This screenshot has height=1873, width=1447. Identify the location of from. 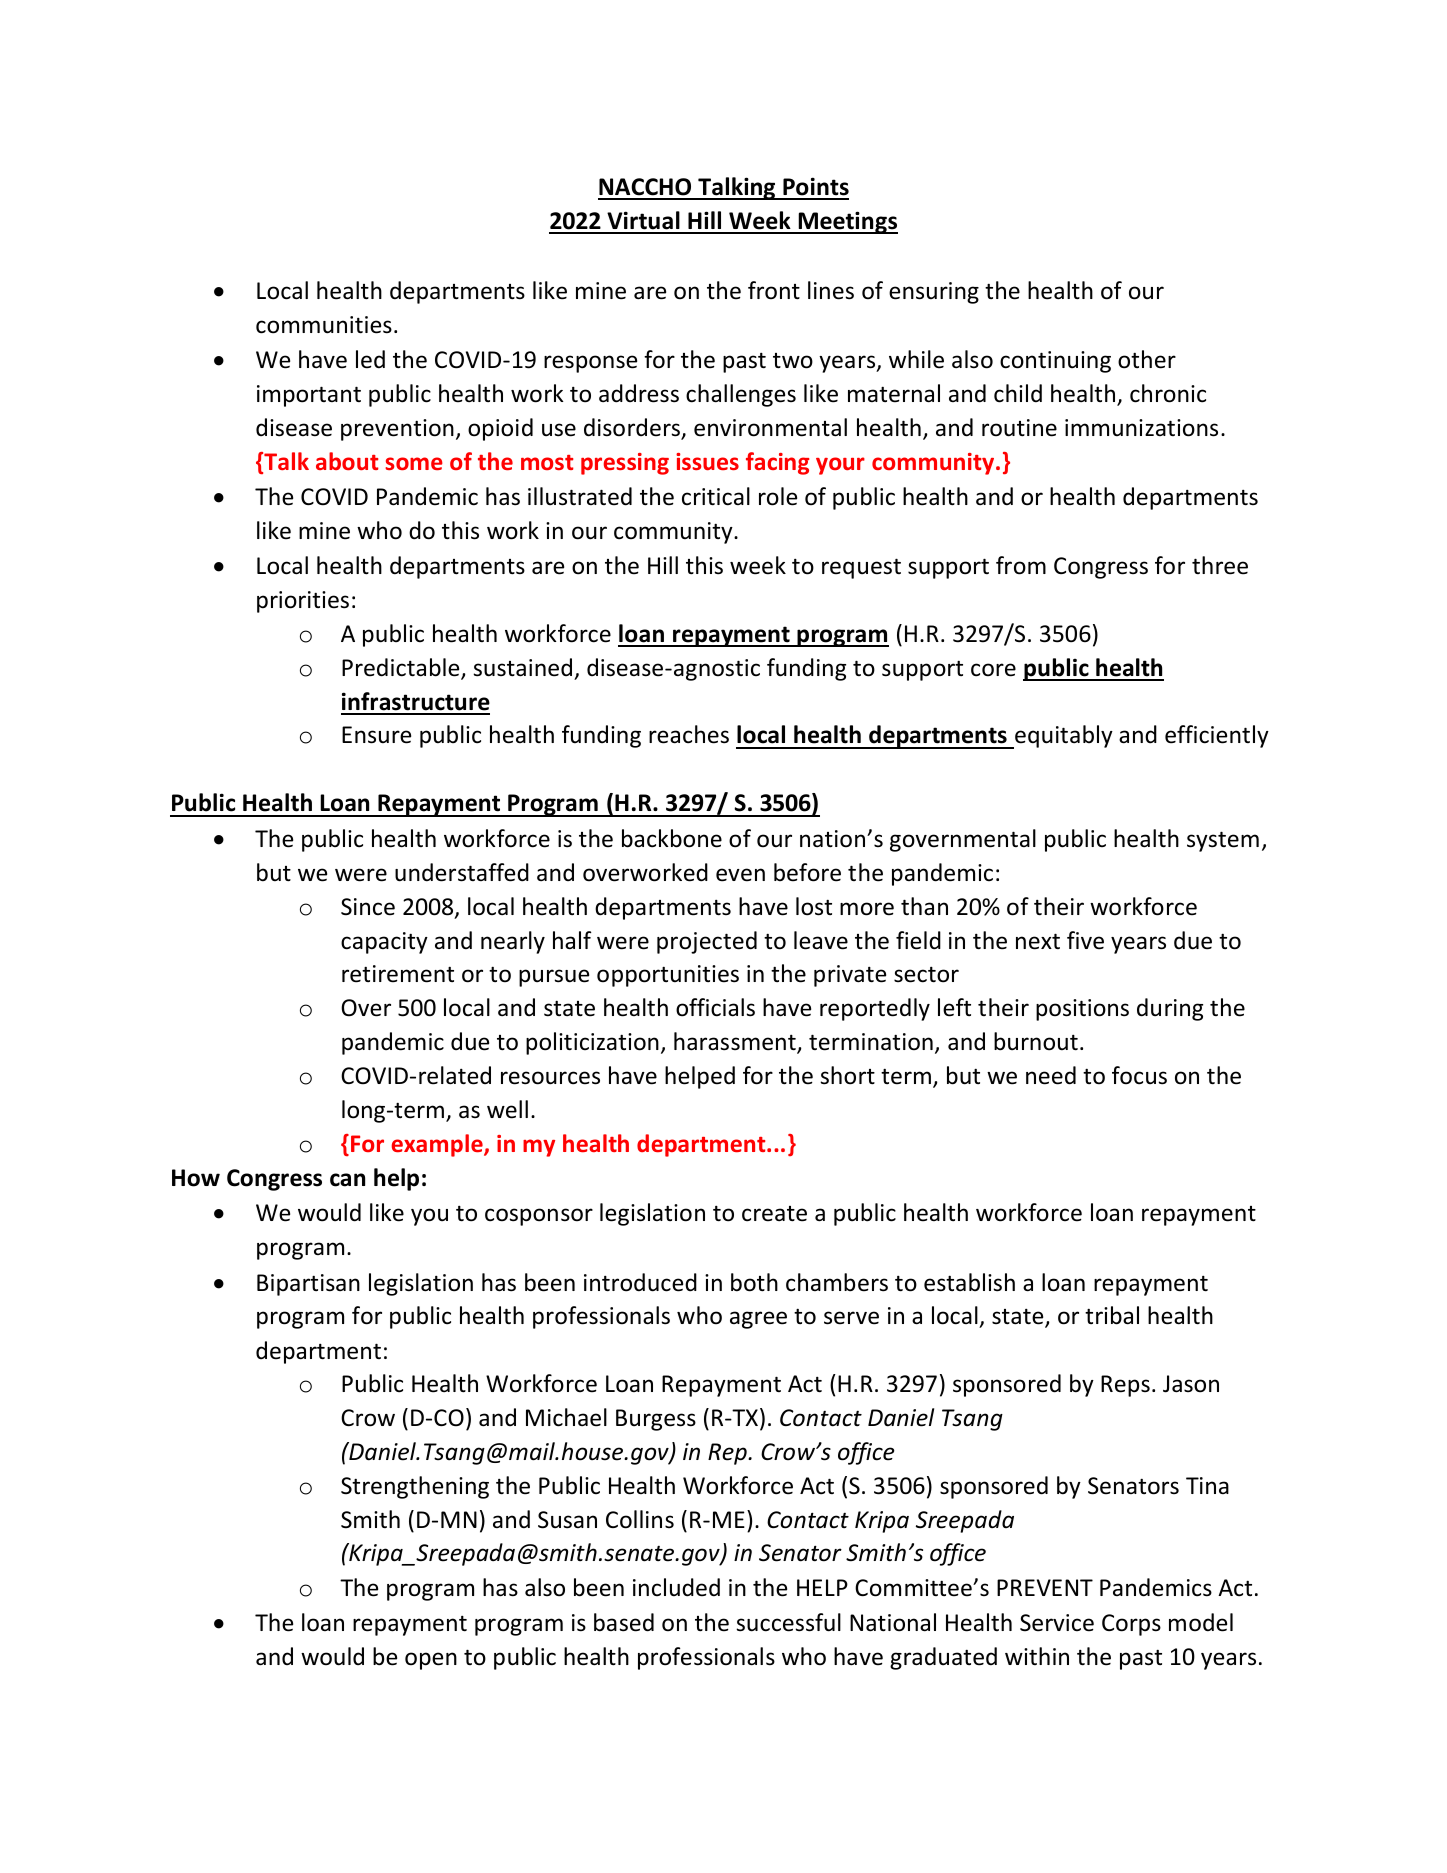
(1021, 565).
